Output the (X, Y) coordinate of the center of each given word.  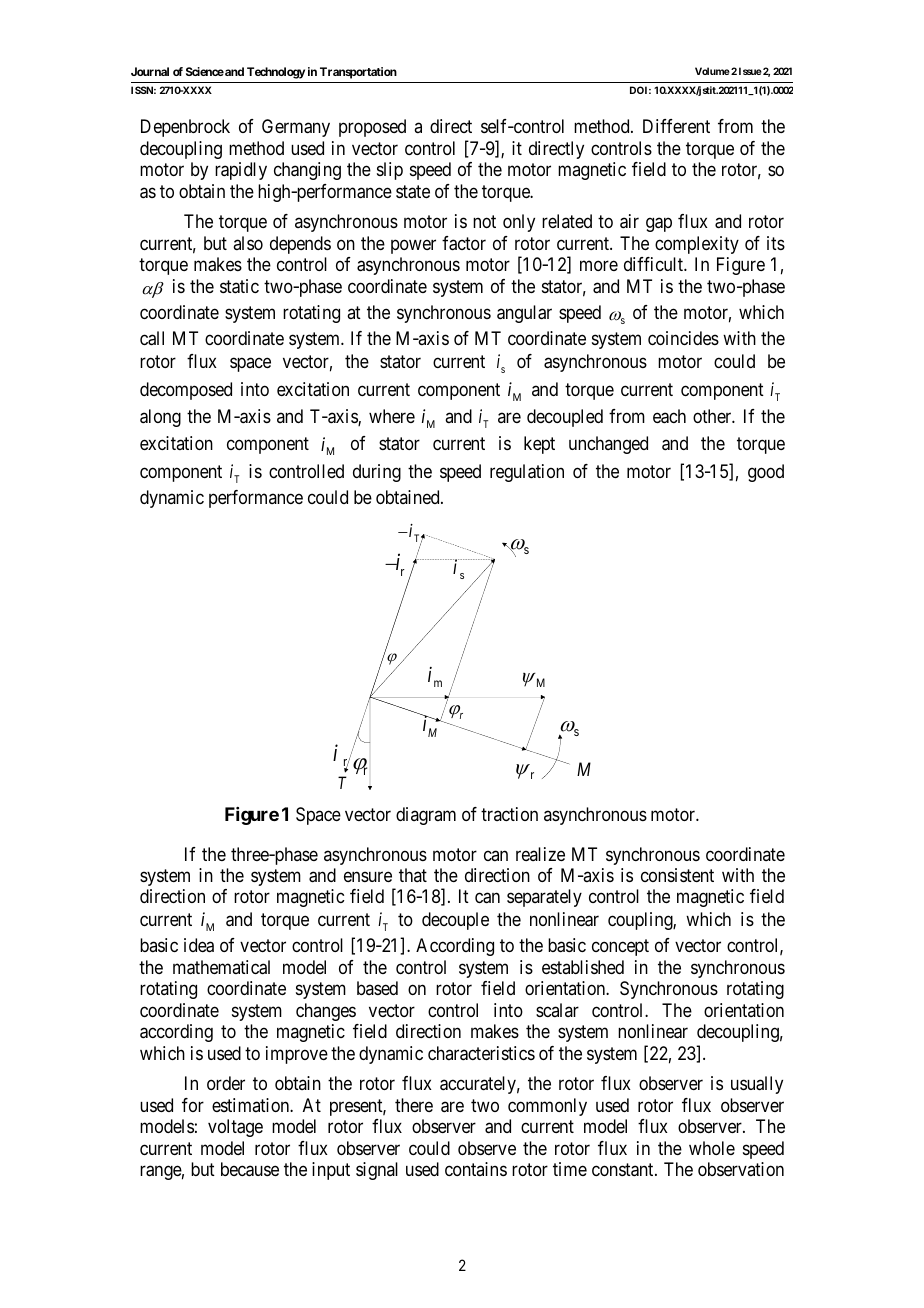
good (766, 473)
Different (676, 126)
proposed (372, 128)
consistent (677, 875)
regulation (527, 473)
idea (199, 945)
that (413, 875)
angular (524, 314)
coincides (683, 338)
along (160, 418)
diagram (426, 816)
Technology (276, 73)
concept (620, 948)
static (239, 286)
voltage (235, 1128)
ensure (368, 877)
